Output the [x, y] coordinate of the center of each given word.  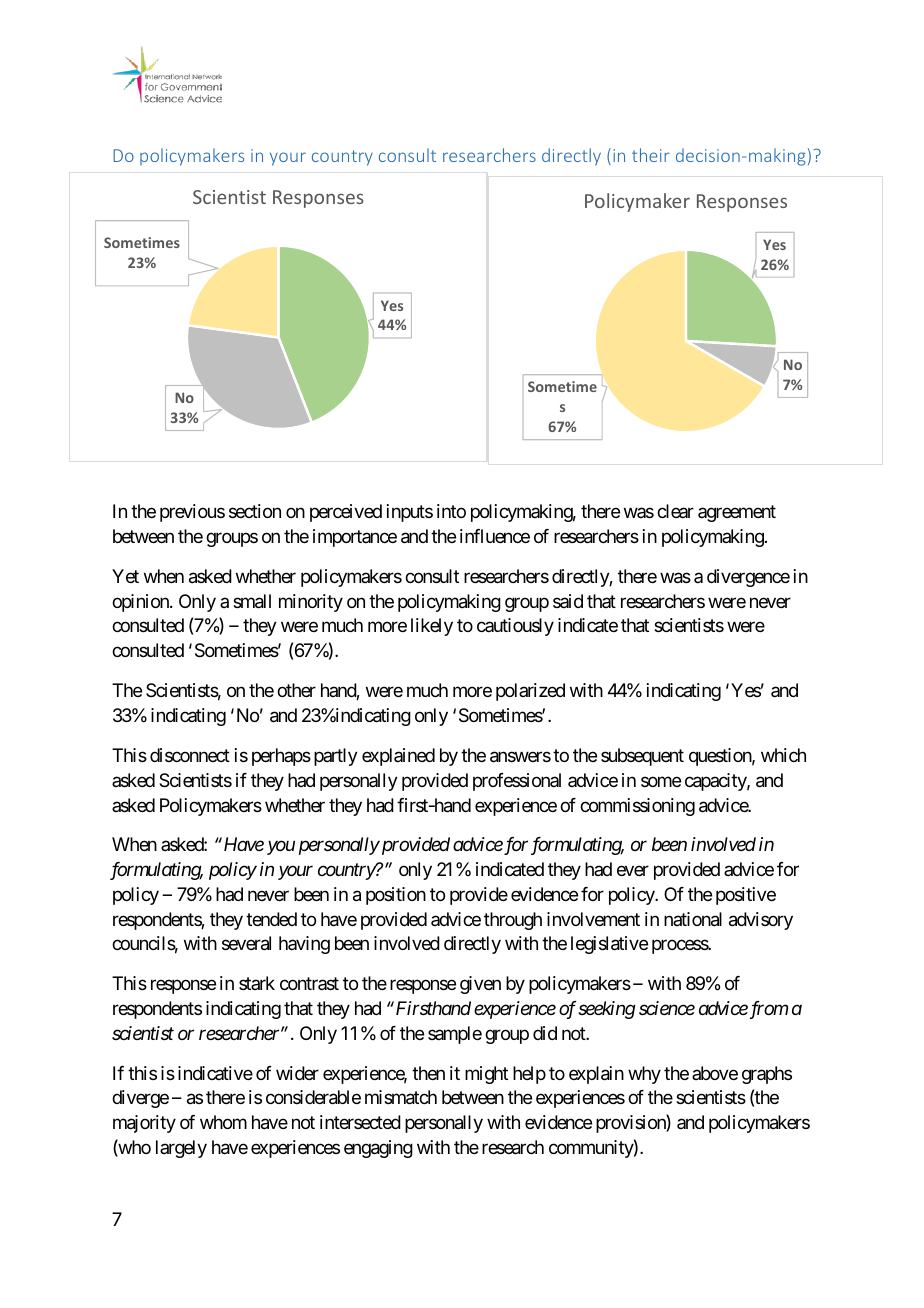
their [651, 155]
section [255, 511]
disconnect [190, 755]
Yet [125, 576]
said [568, 601]
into [451, 511]
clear [675, 511]
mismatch [401, 1097]
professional [517, 782]
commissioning [637, 807]
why [644, 1075]
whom [223, 1122]
